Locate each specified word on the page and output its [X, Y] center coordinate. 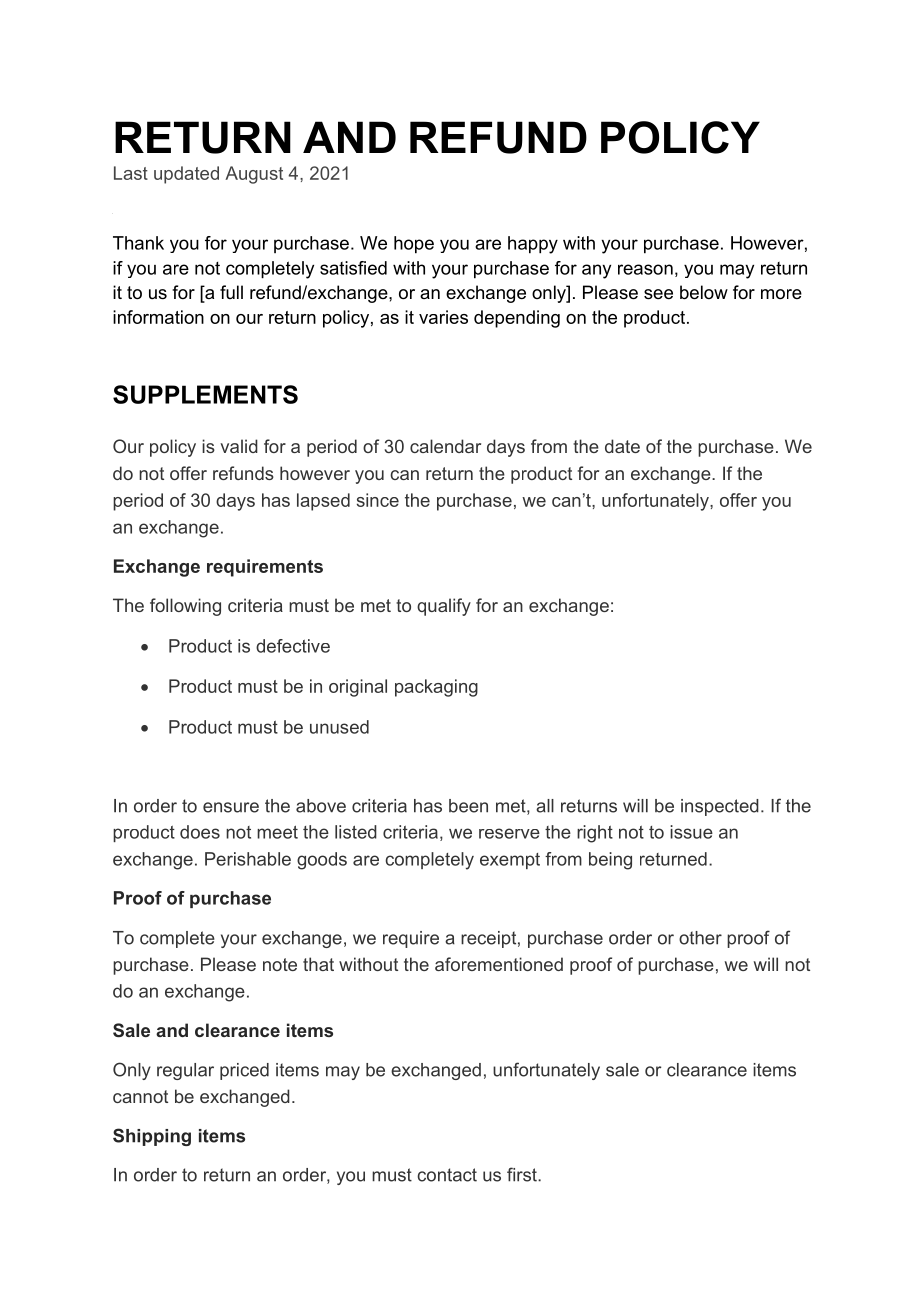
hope [414, 245]
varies [443, 317]
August [254, 175]
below [704, 292]
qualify [444, 607]
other [700, 938]
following [185, 607]
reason [645, 269]
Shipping [152, 1137]
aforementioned [499, 964]
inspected [720, 807]
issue [691, 832]
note [280, 964]
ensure [231, 807]
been [468, 806]
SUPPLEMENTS [205, 394]
